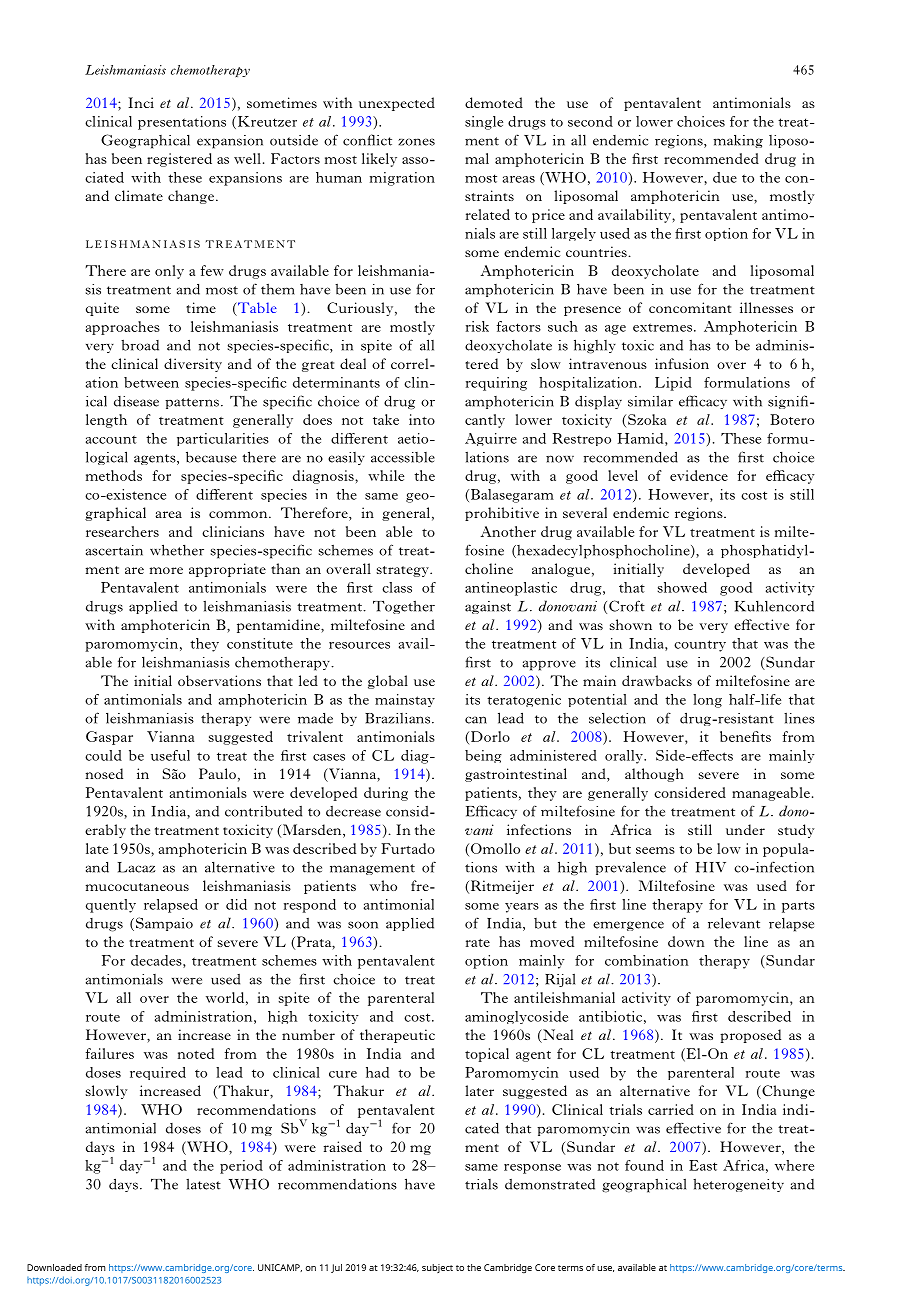  What do you see at coordinates (707, 701) in the screenshot?
I see `long` at bounding box center [707, 701].
